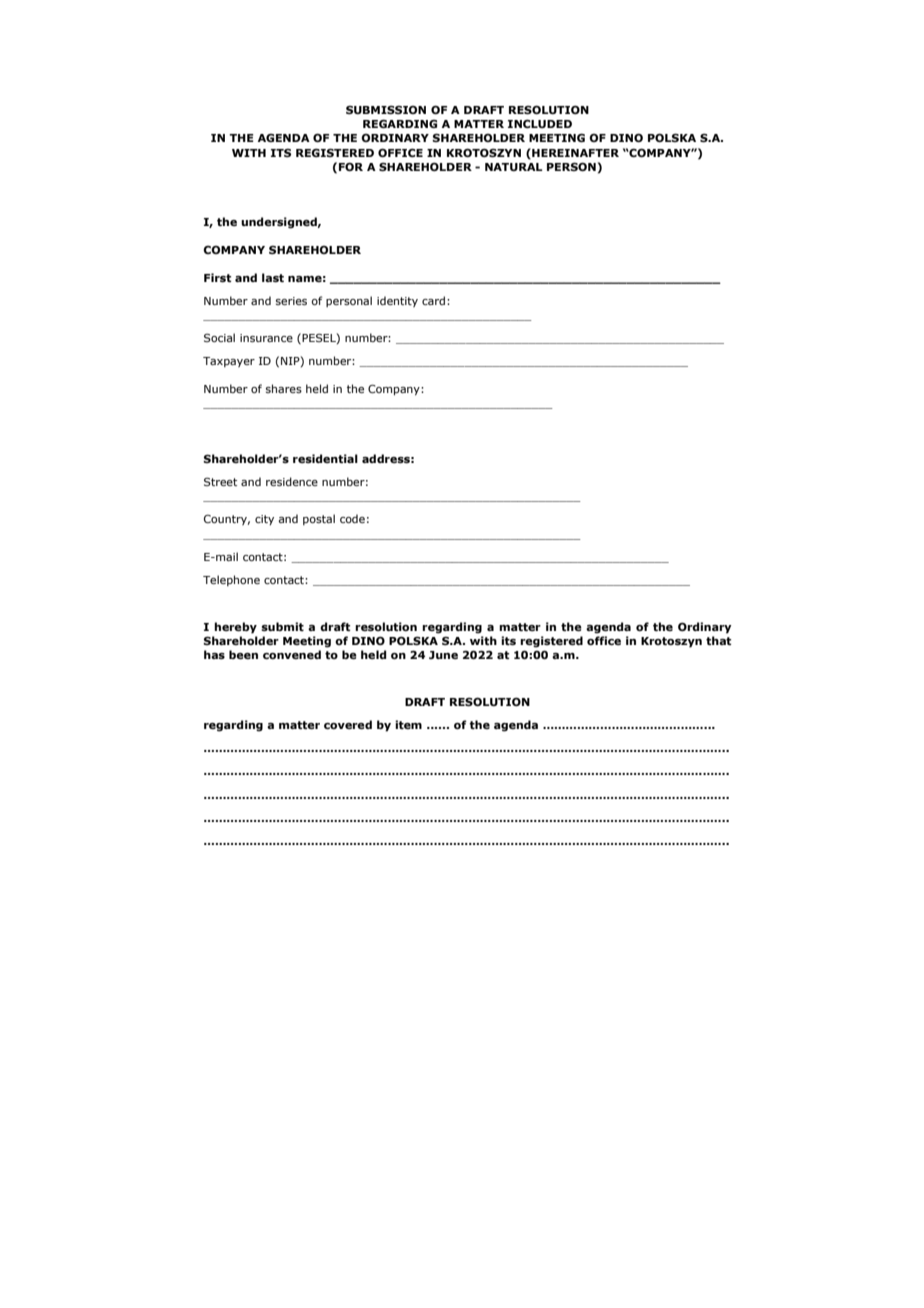 The height and width of the image is (1308, 924). I want to click on June, so click(443, 655).
